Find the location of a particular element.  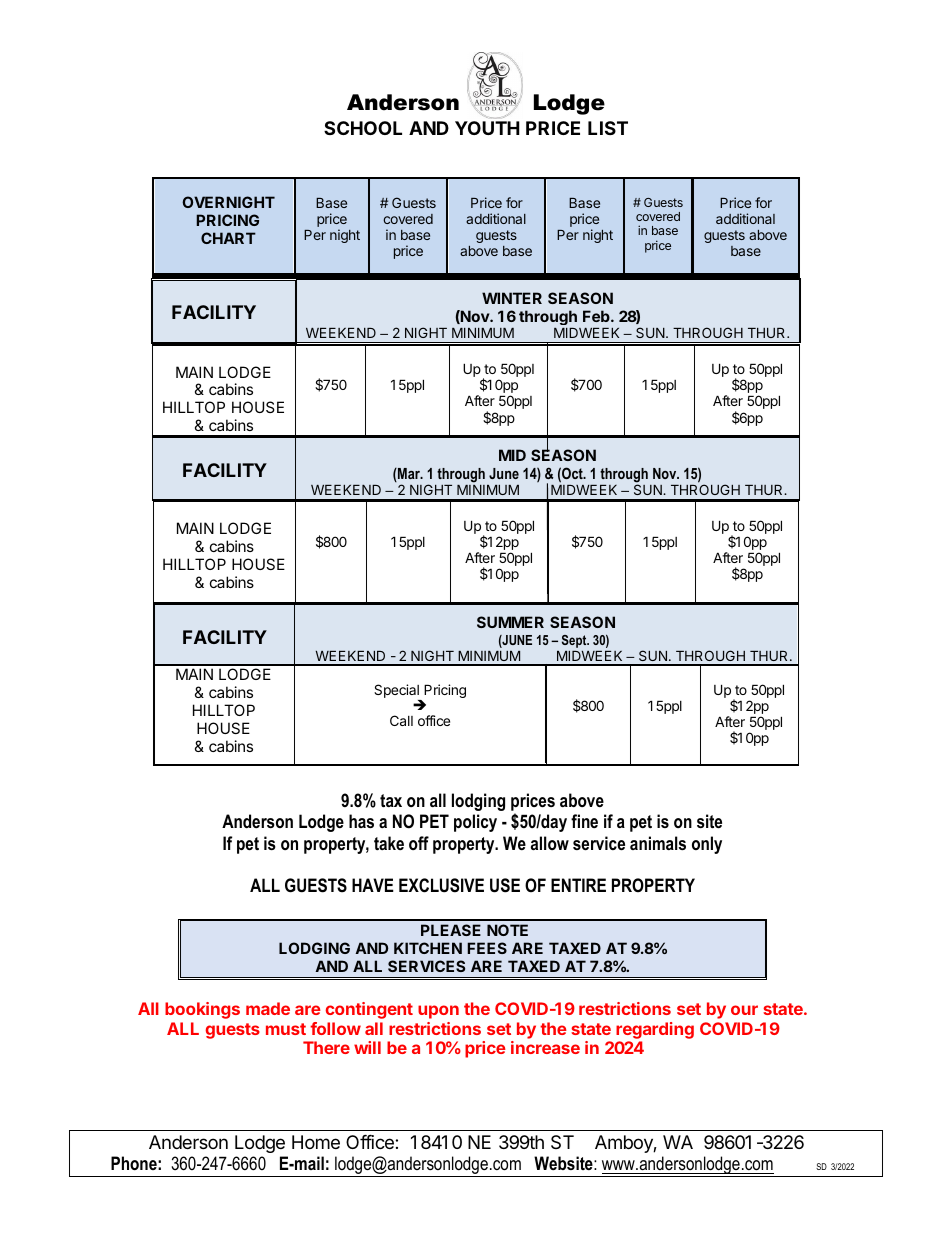

Special is located at coordinates (397, 692).
